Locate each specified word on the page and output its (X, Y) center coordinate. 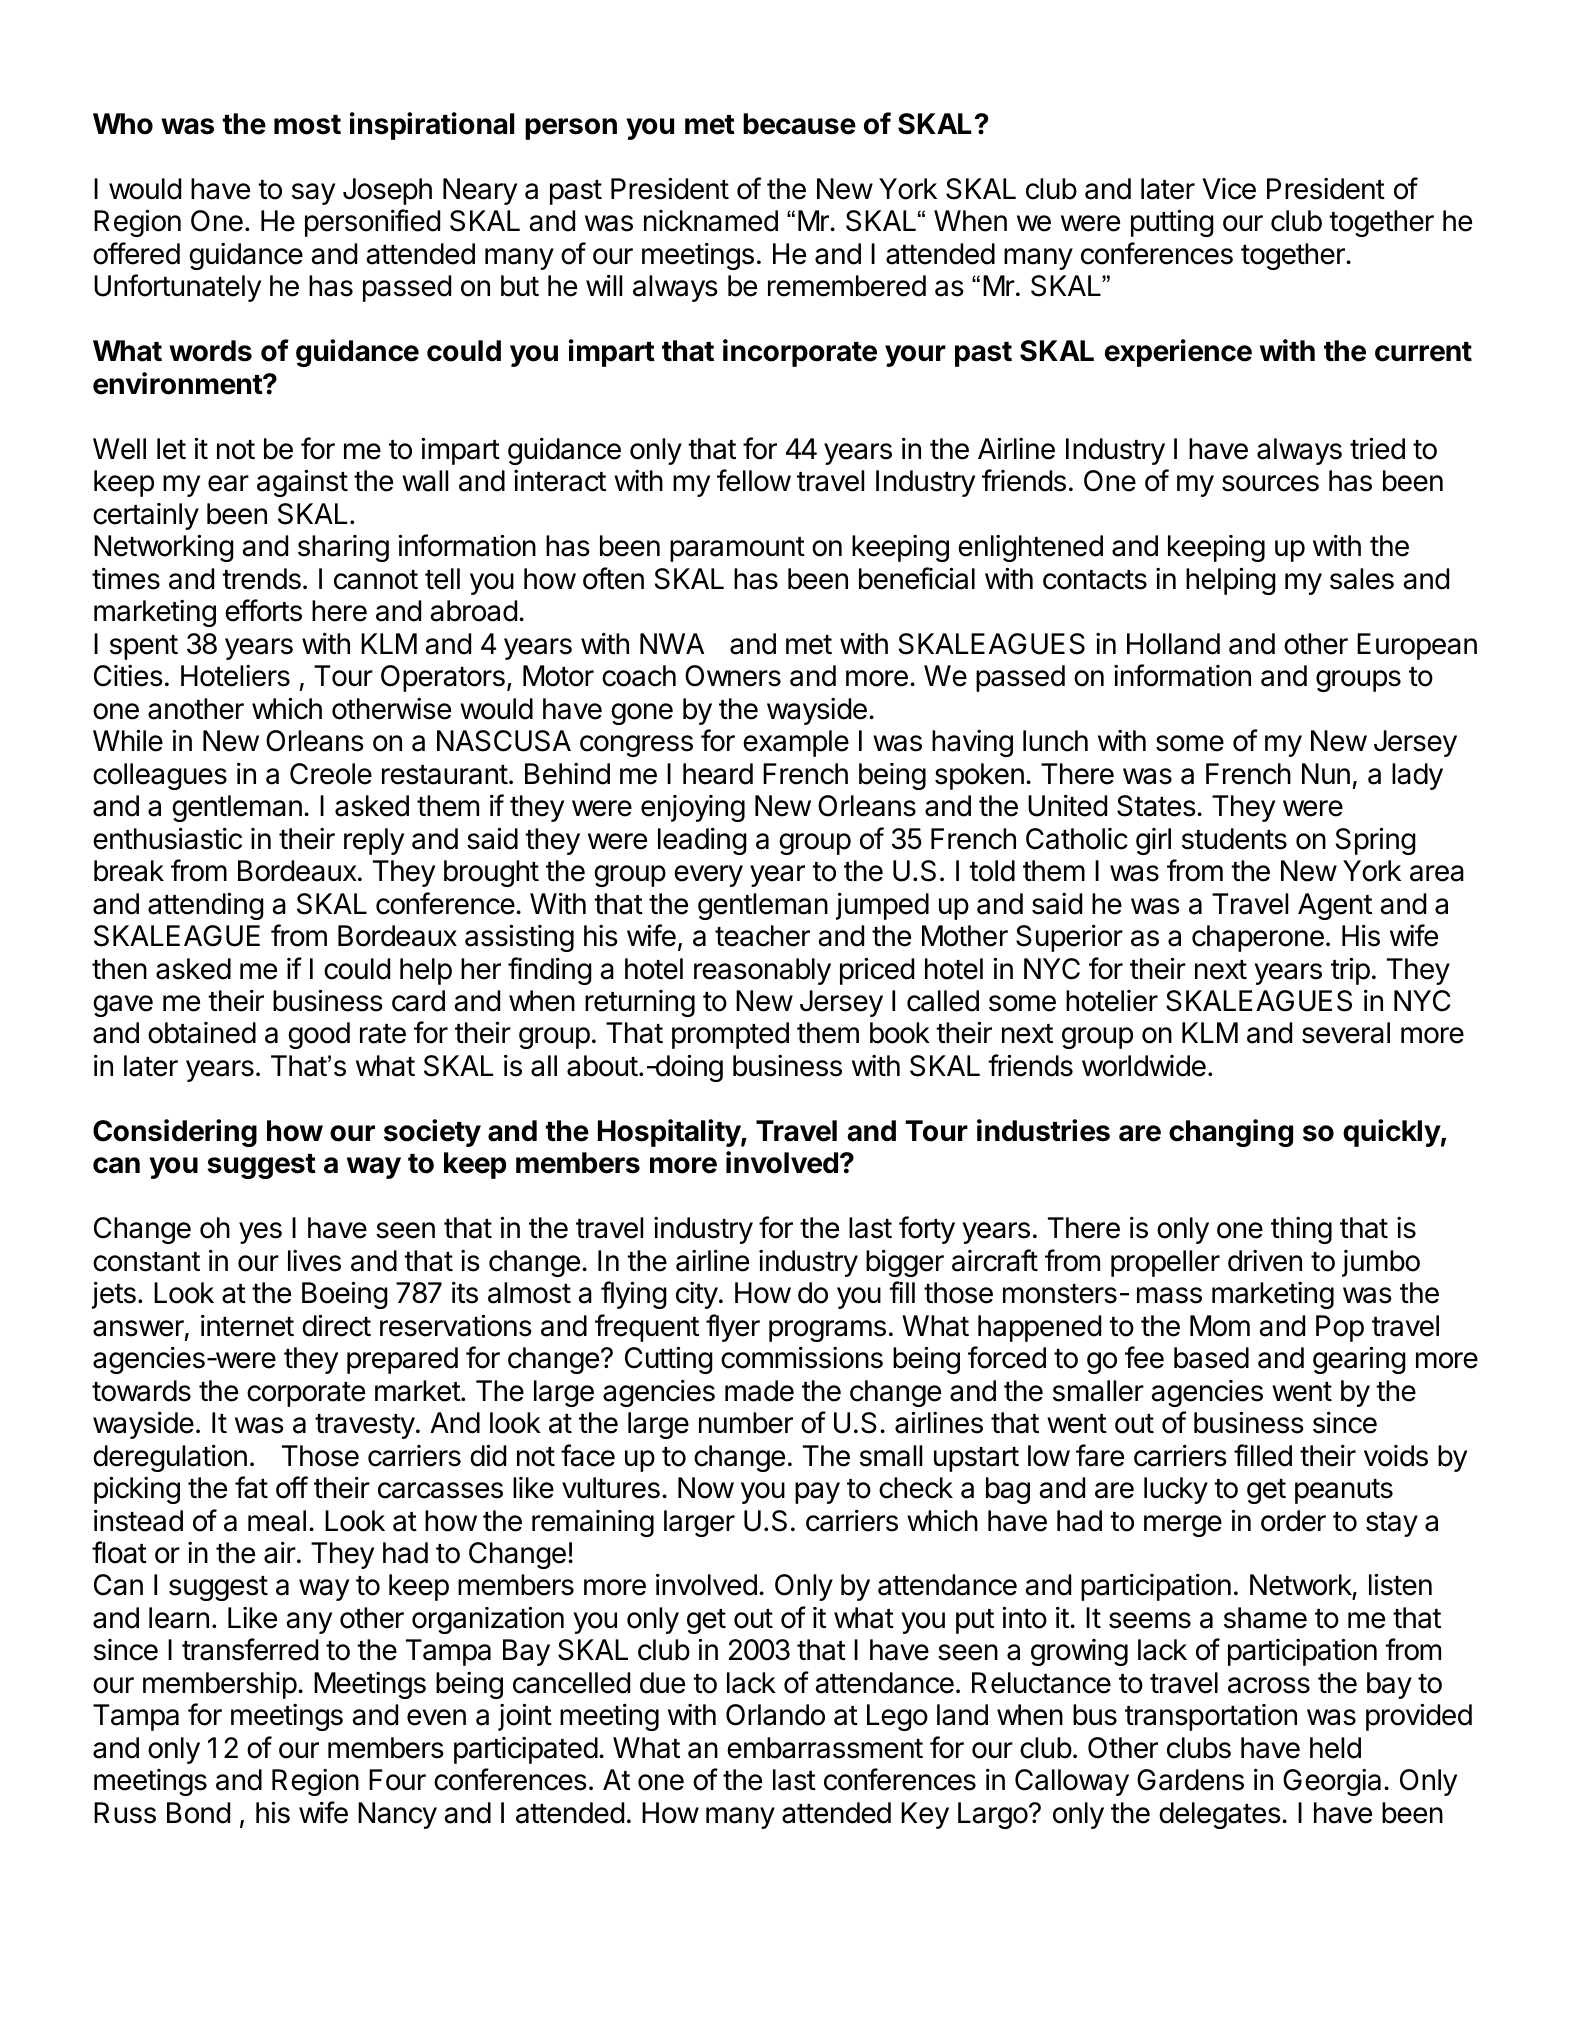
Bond (198, 1813)
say (313, 194)
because (799, 124)
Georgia (1332, 1782)
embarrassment (825, 1748)
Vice (1229, 189)
